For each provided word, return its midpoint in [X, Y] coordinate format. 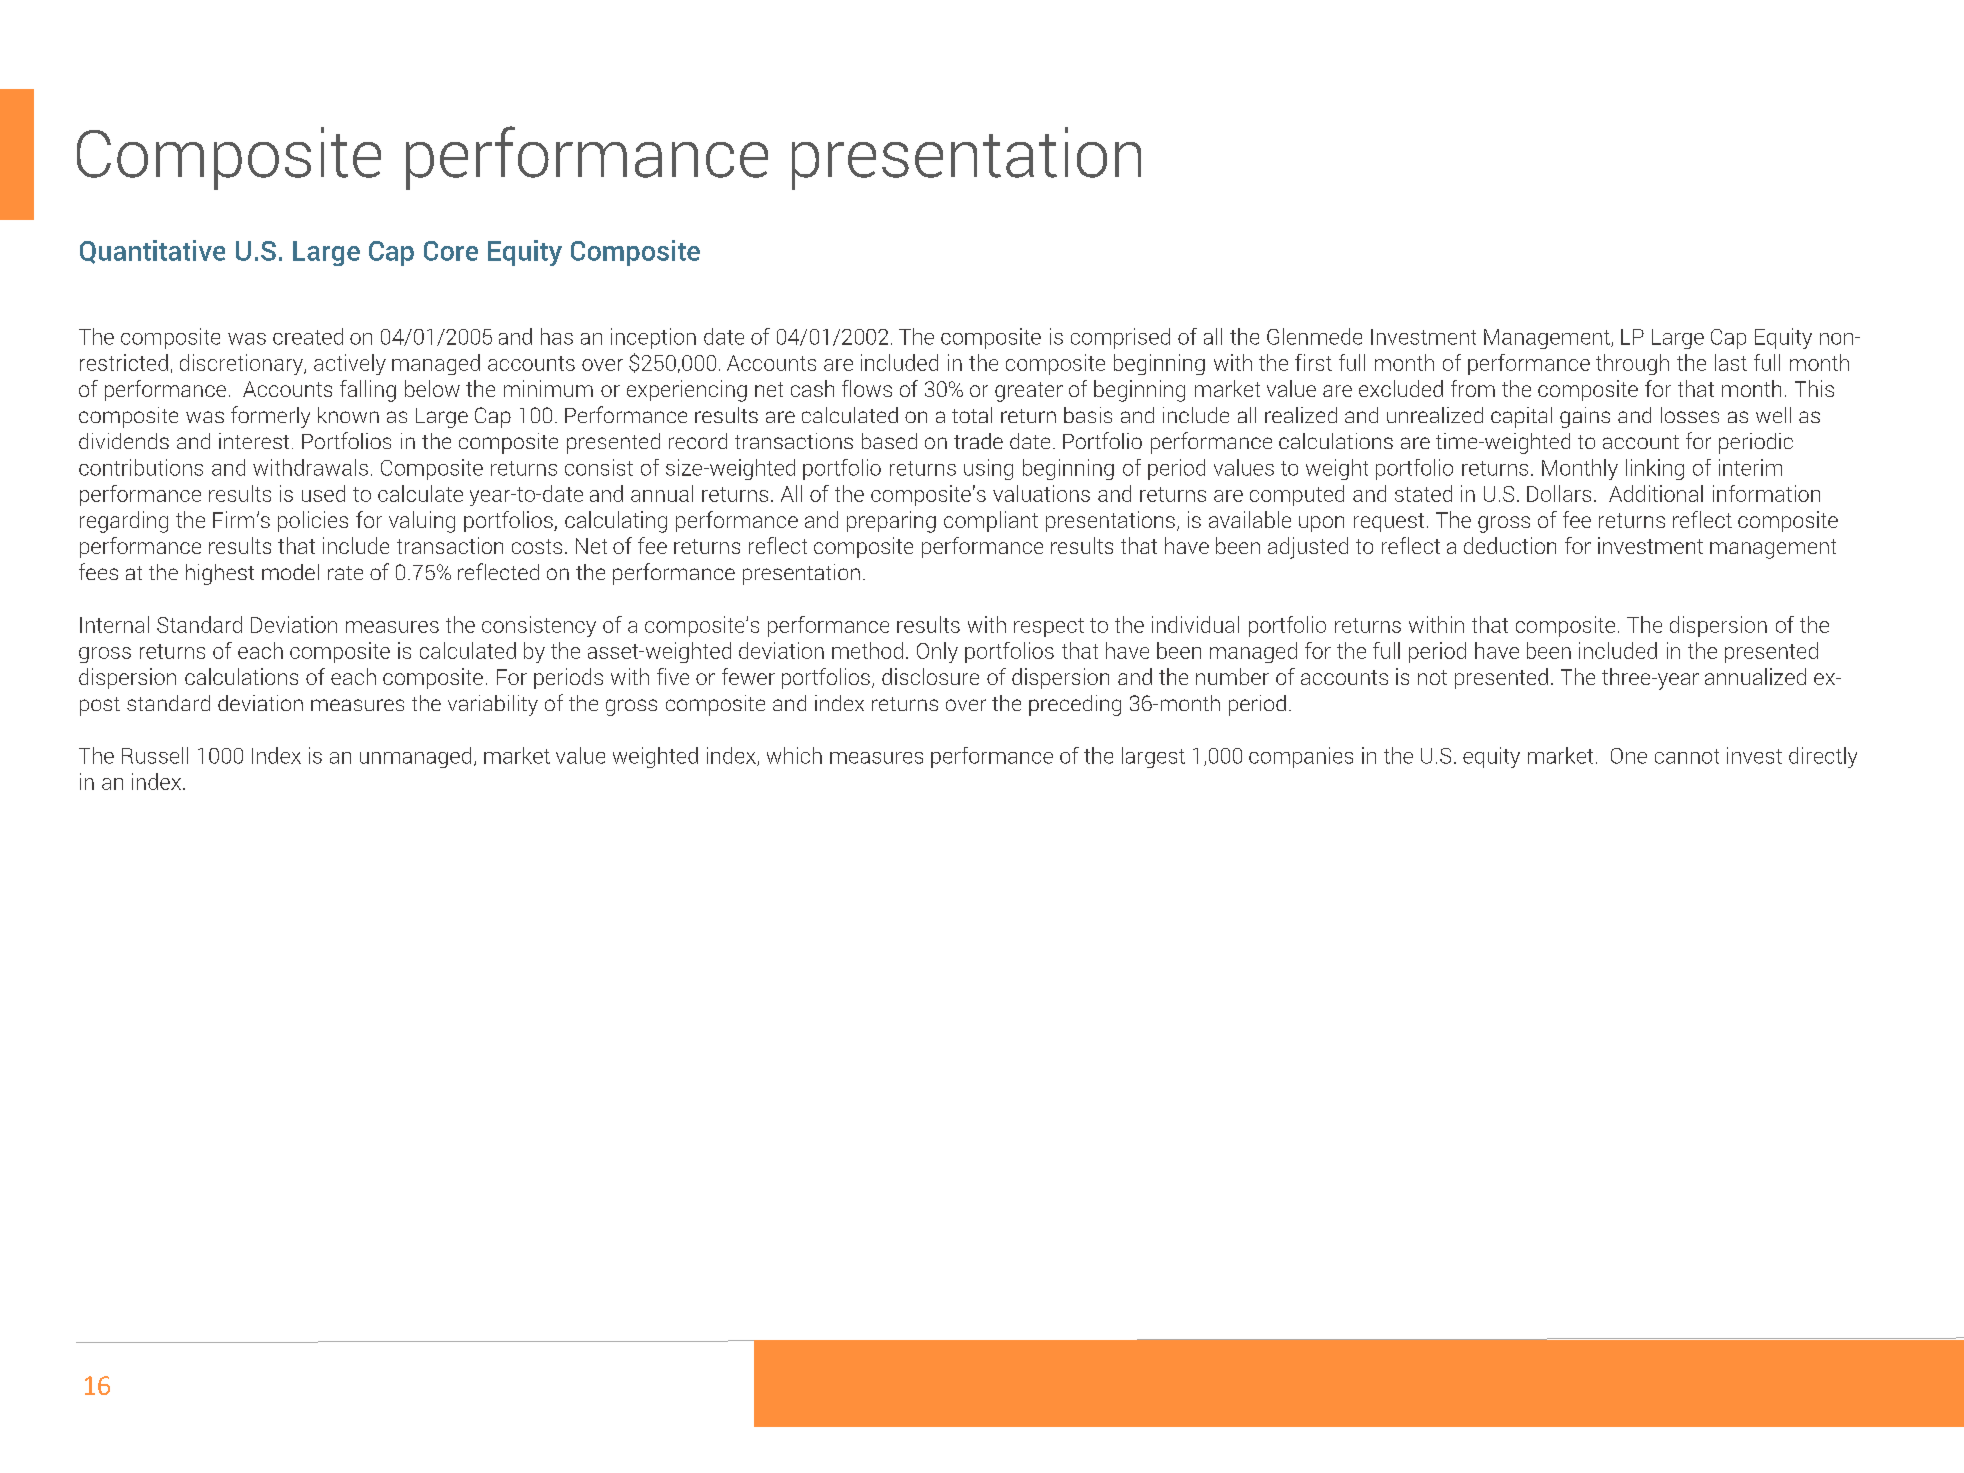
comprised [1120, 338]
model [290, 572]
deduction [1510, 545]
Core [451, 251]
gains [1585, 417]
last [1731, 362]
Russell [155, 755]
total [972, 415]
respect [1049, 627]
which [794, 755]
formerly [270, 417]
